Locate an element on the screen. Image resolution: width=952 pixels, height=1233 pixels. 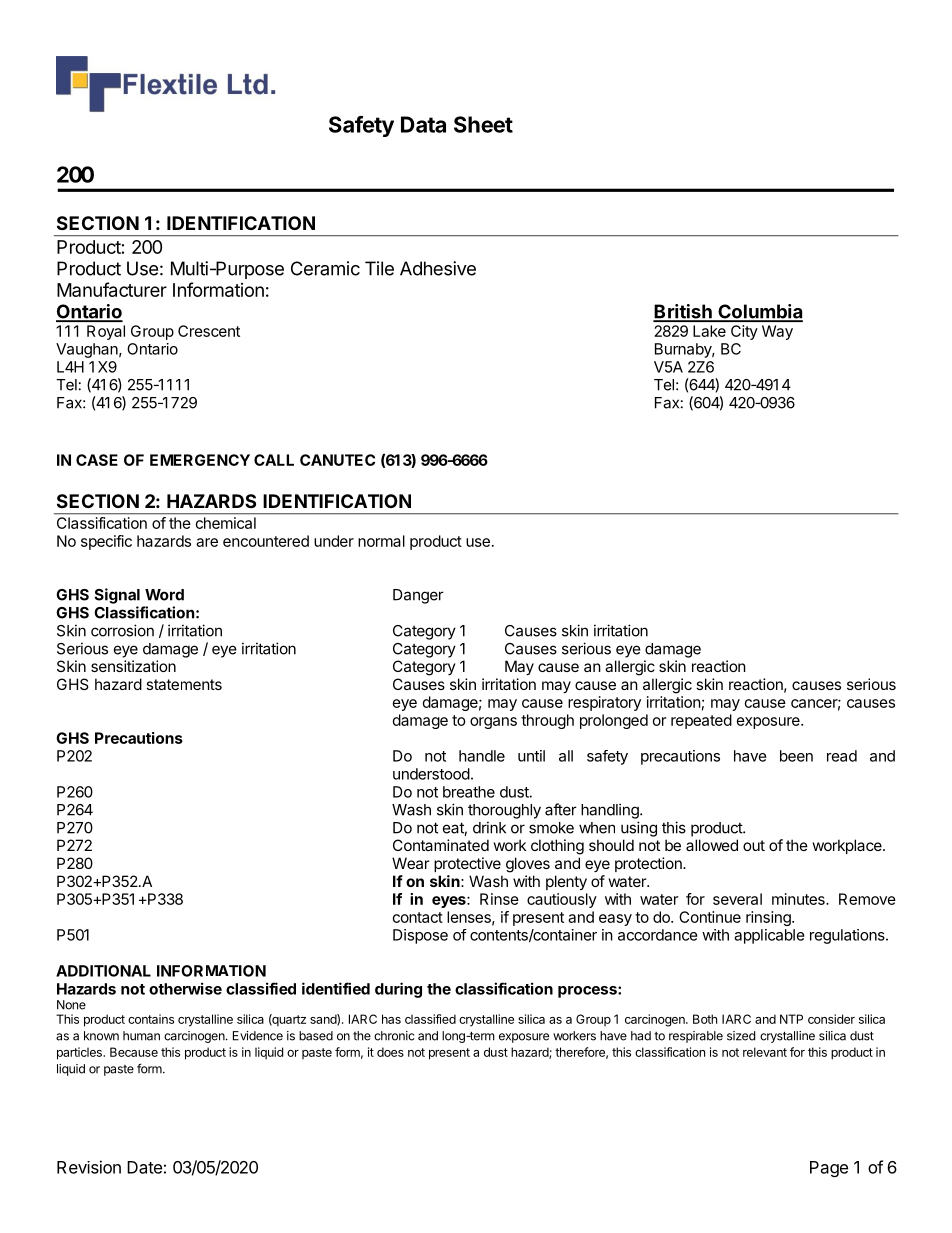
Columbia is located at coordinates (759, 312).
